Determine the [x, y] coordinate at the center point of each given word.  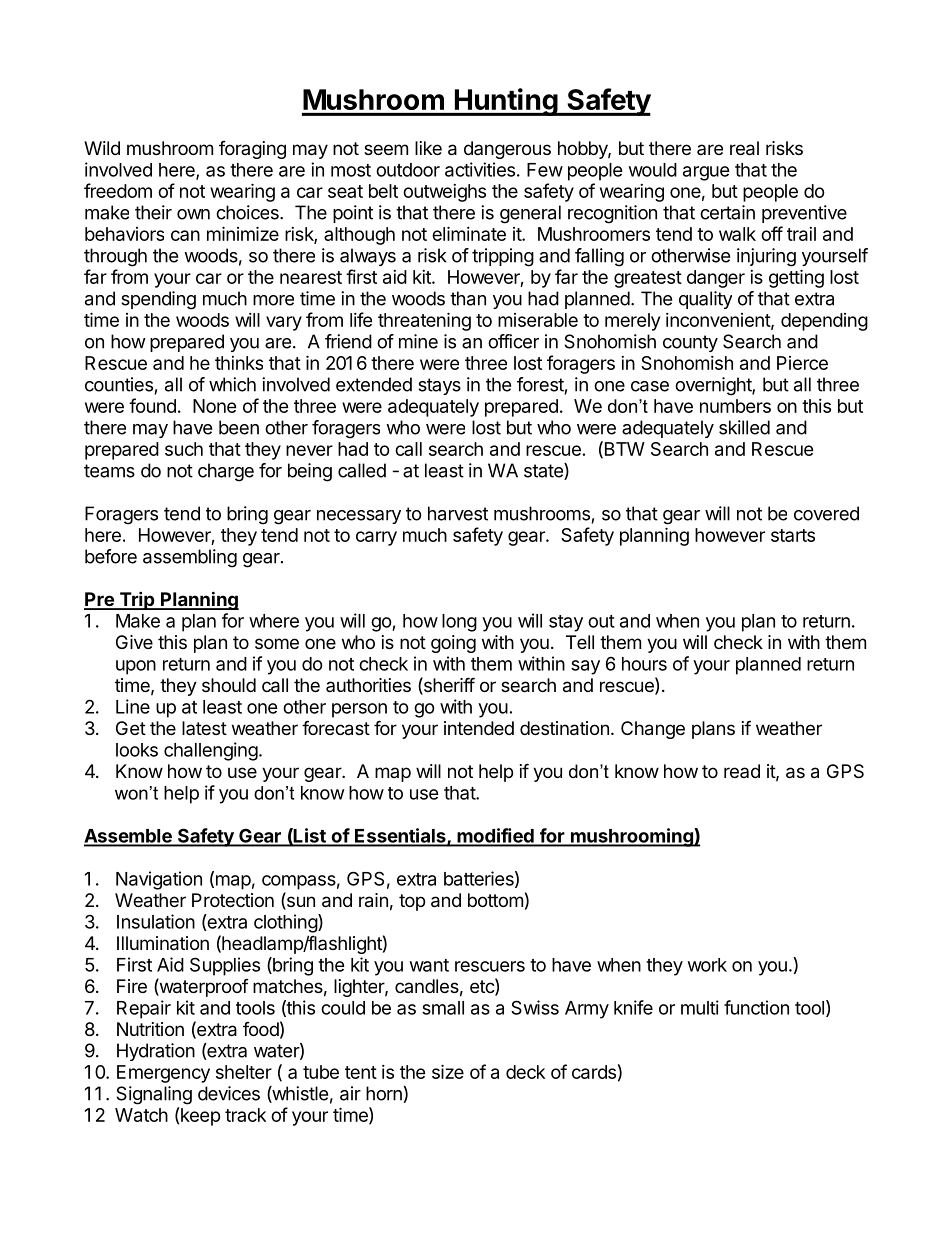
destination [564, 728]
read [742, 771]
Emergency [163, 1074]
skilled [744, 427]
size [448, 1071]
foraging [252, 150]
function [756, 1007]
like [428, 148]
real [744, 148]
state [544, 471]
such [184, 449]
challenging [211, 751]
